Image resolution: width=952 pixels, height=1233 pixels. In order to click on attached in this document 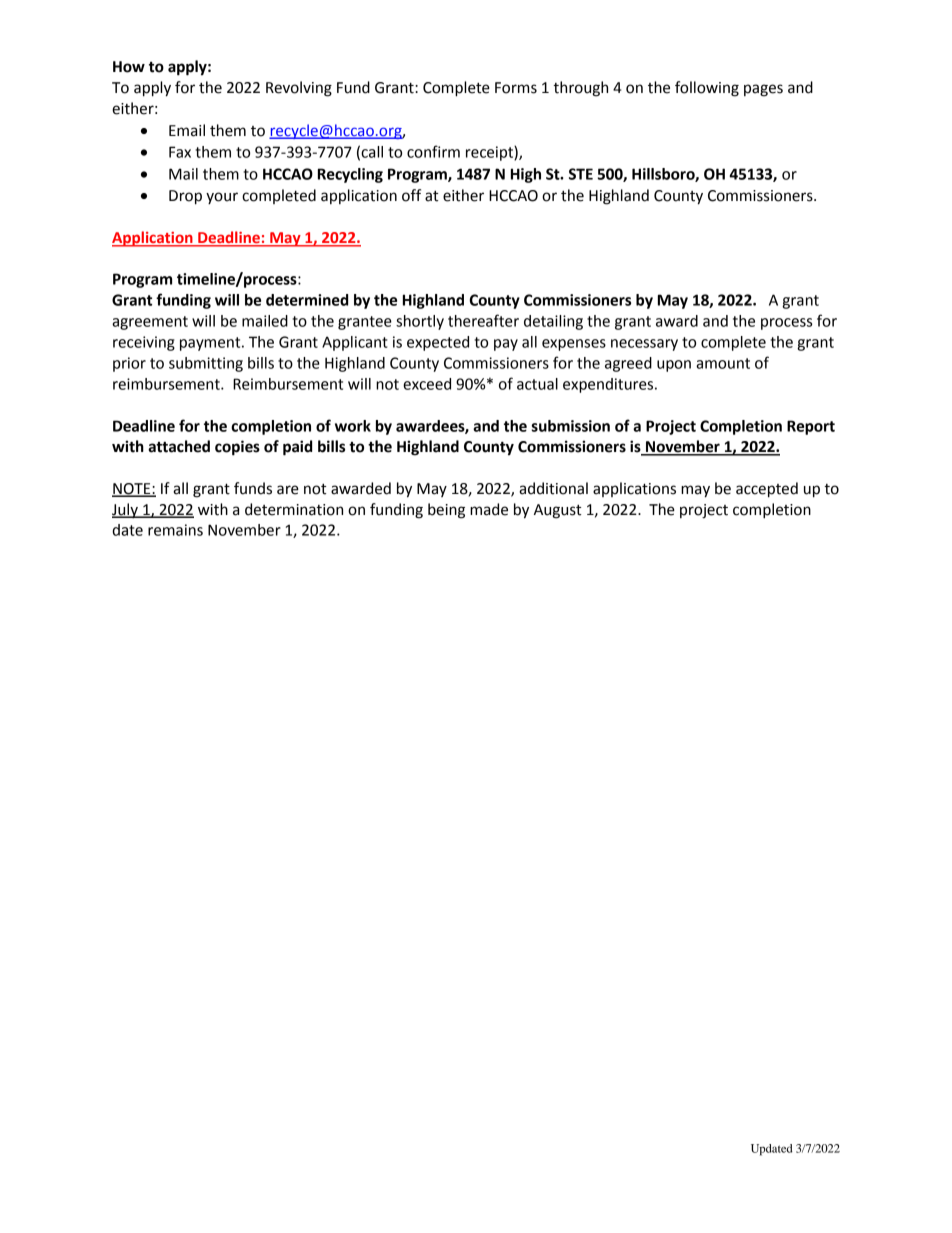, I will do `click(179, 446)`.
